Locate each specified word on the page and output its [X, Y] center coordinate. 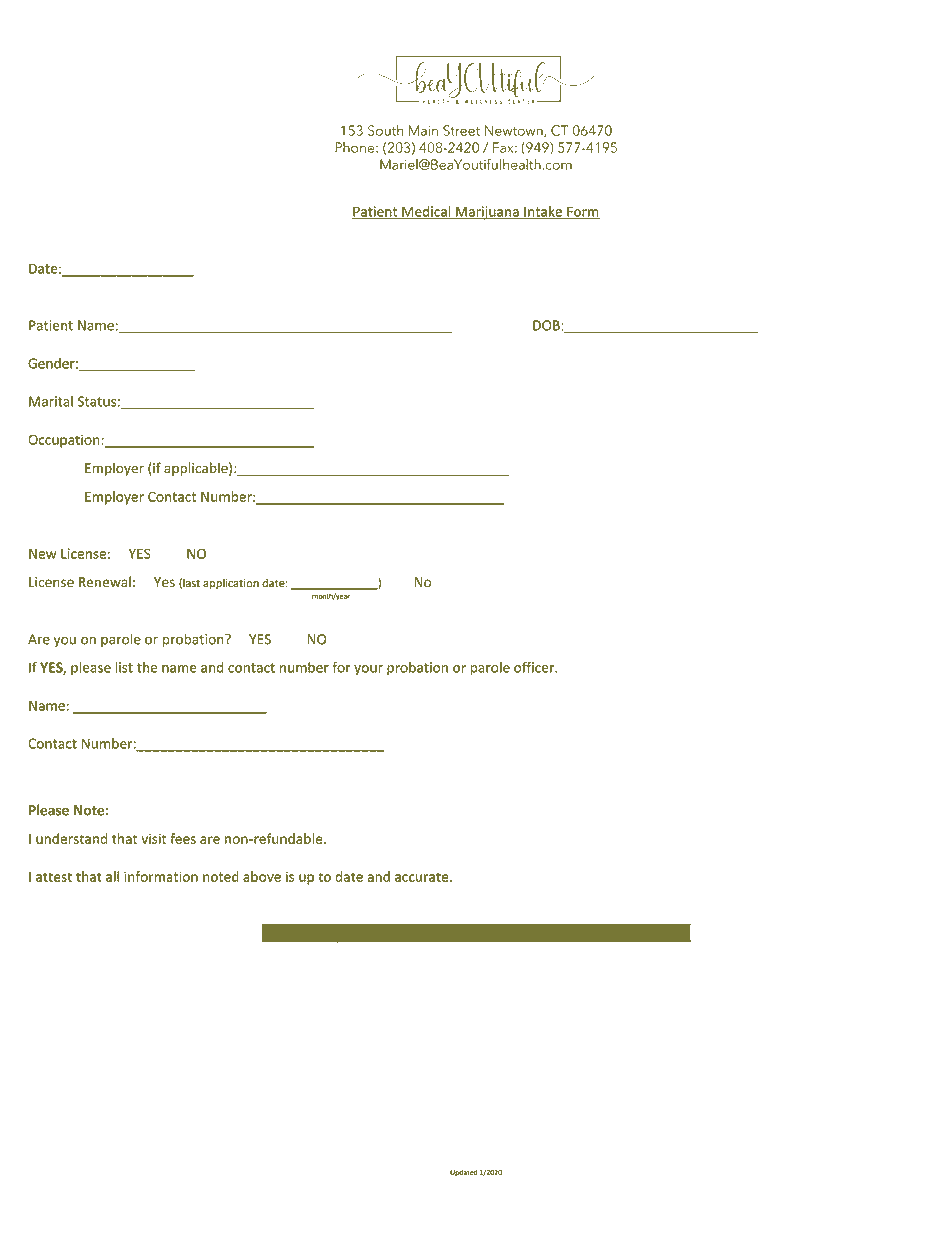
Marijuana [487, 213]
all [112, 876]
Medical [426, 212]
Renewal [105, 582]
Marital [51, 401]
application [231, 584]
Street [461, 130]
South [385, 130]
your [368, 670]
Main [423, 130]
